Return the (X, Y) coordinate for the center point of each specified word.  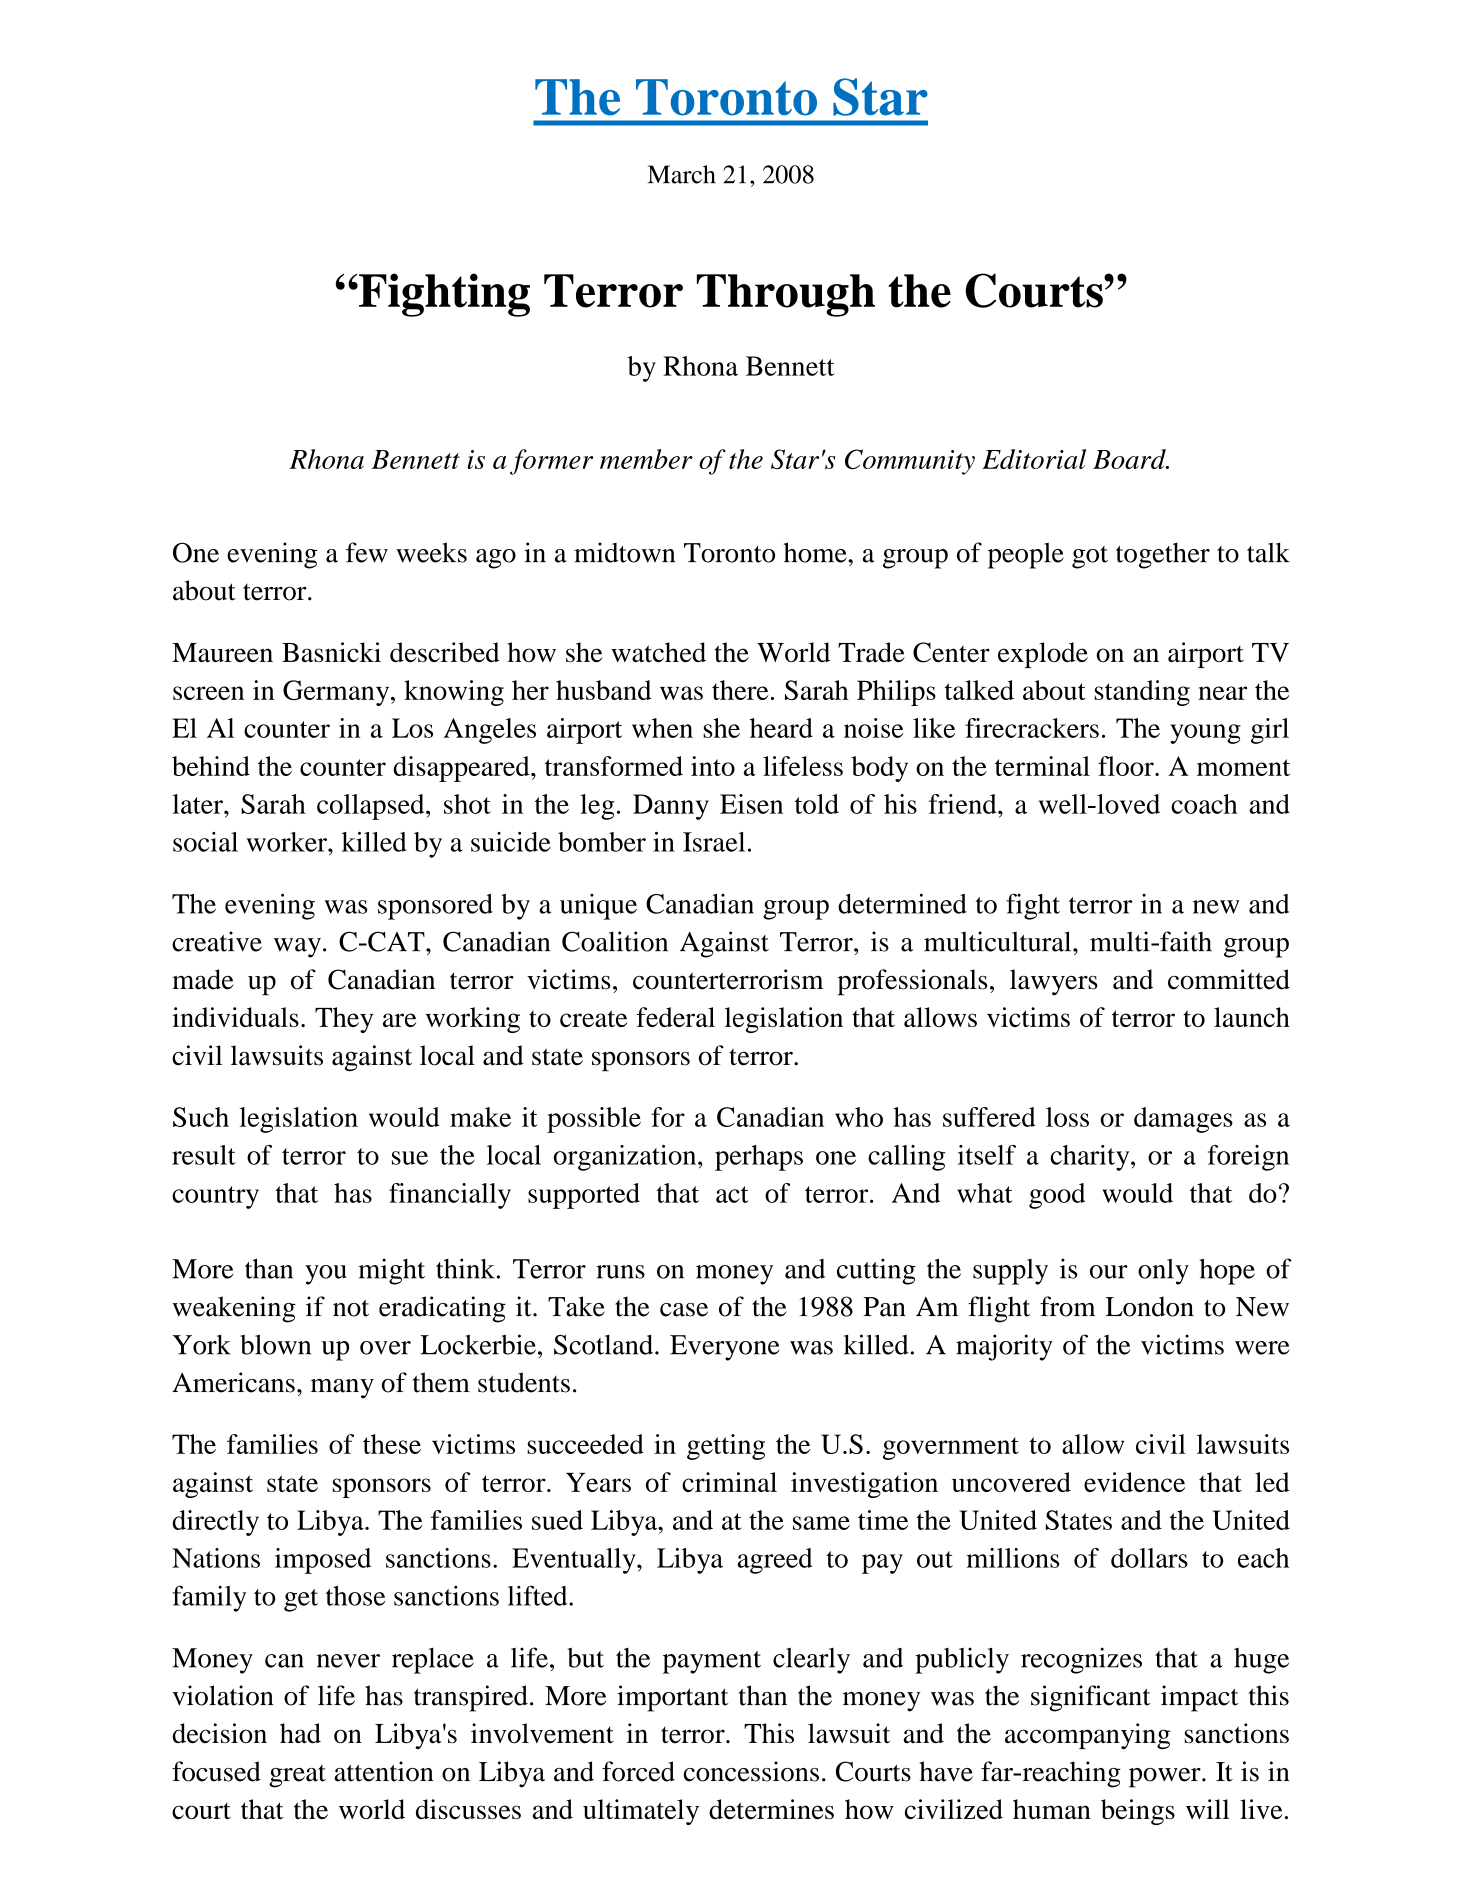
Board (1130, 459)
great (297, 1776)
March (682, 174)
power (1166, 1778)
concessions (751, 1771)
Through (786, 295)
